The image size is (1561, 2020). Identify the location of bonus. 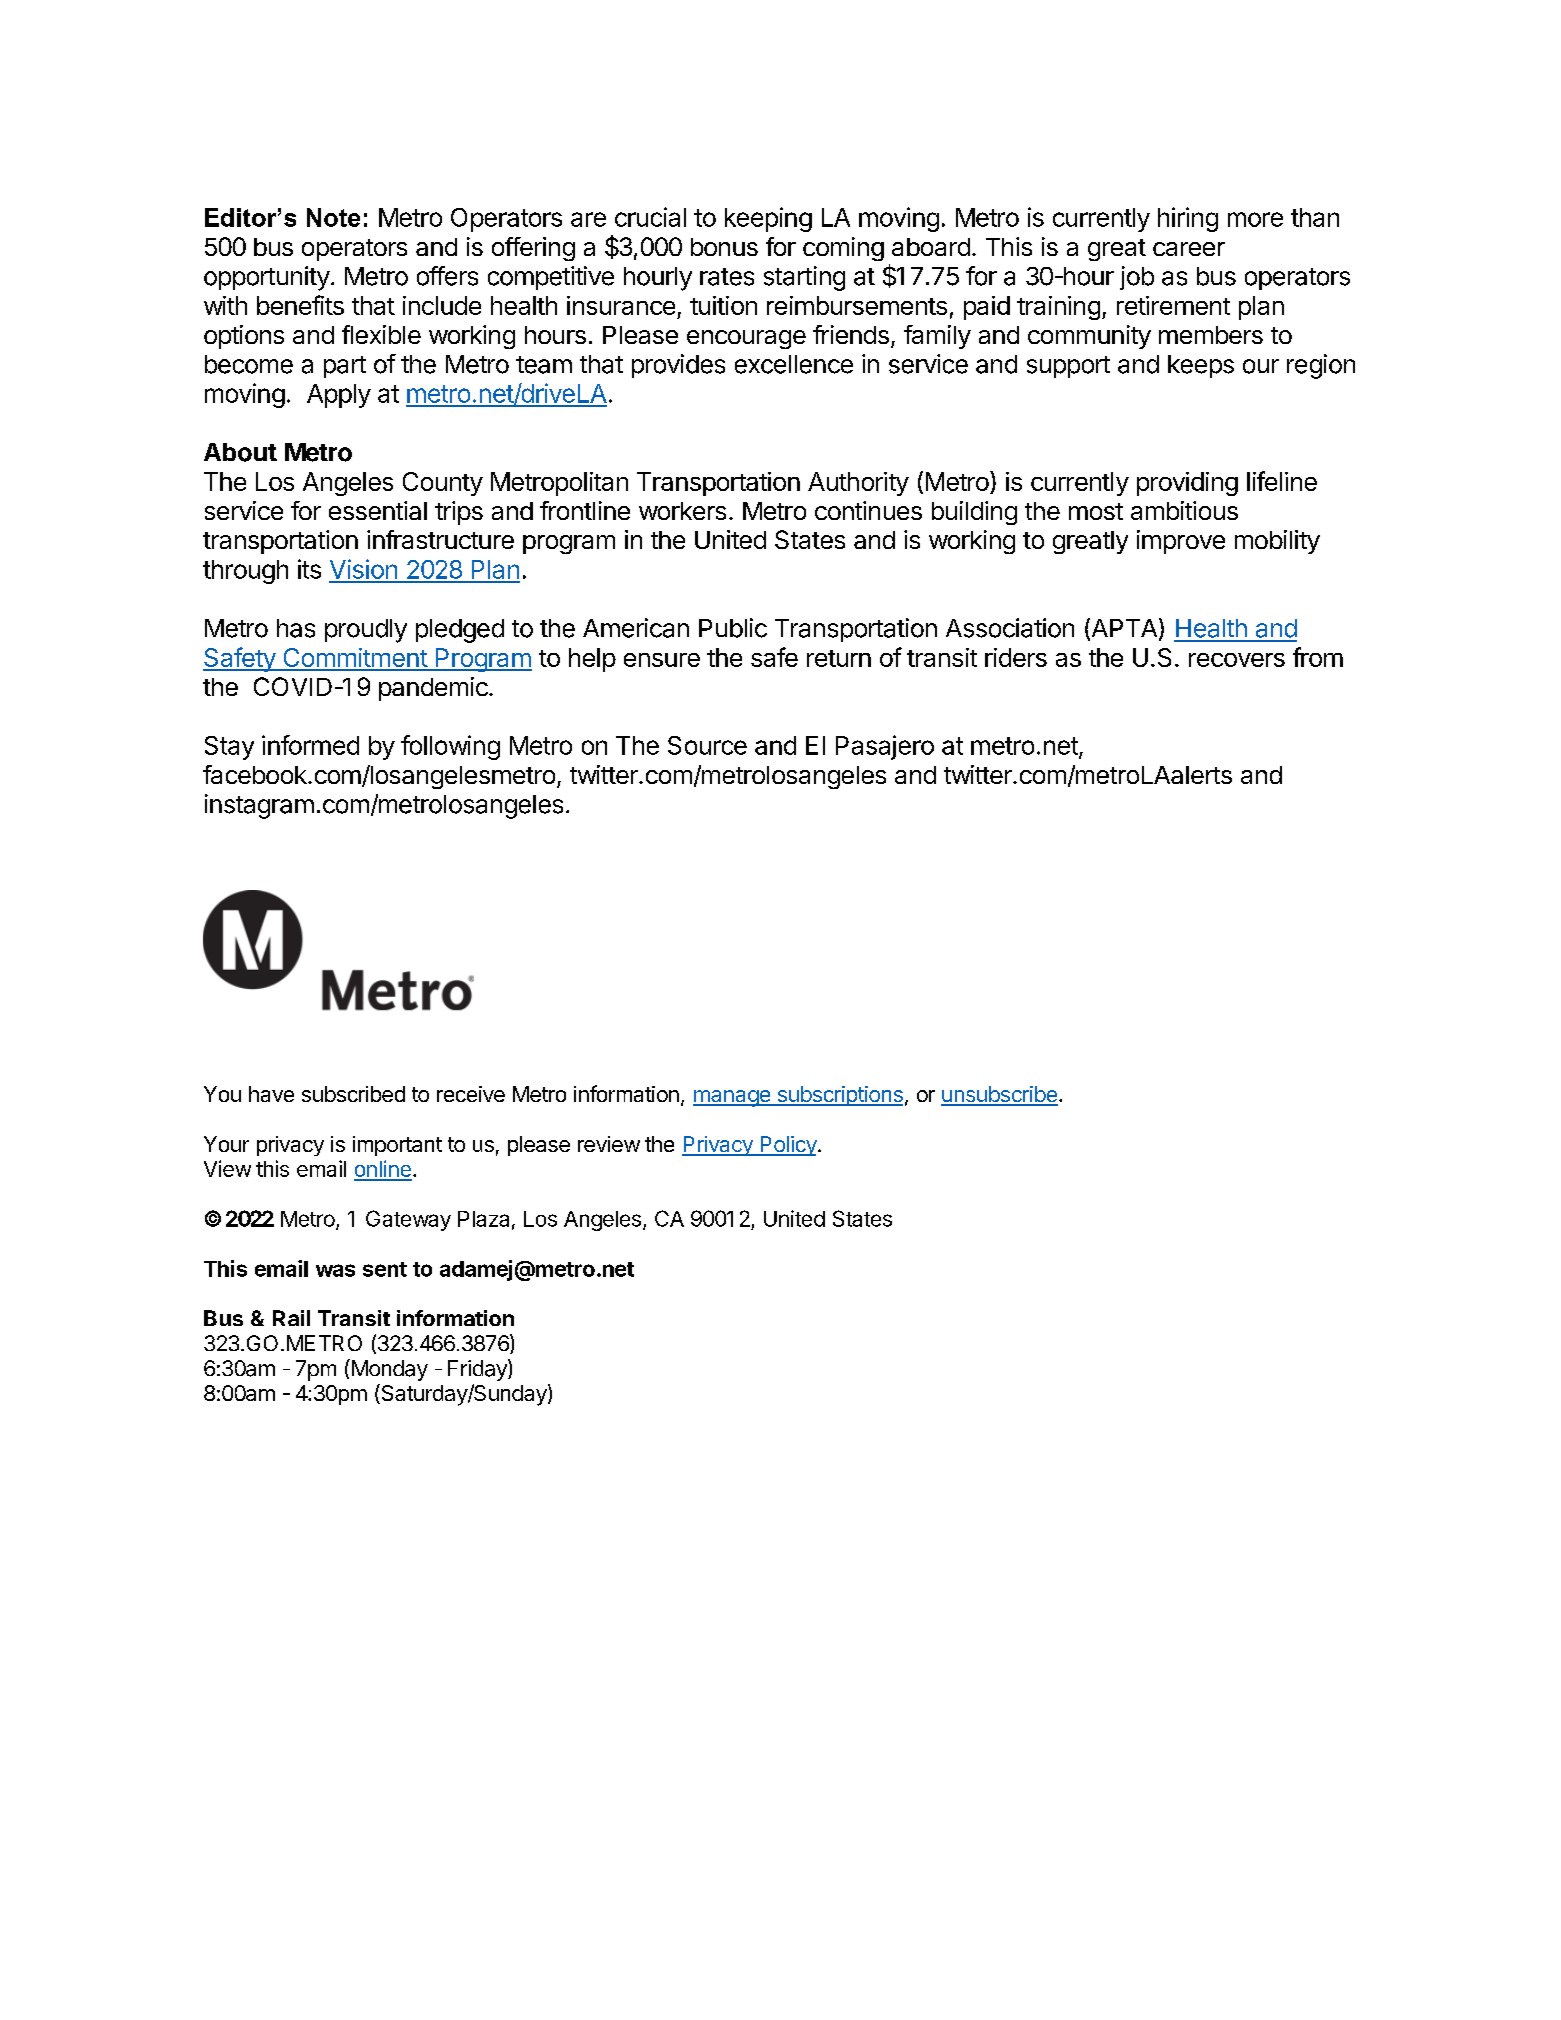
(724, 247).
